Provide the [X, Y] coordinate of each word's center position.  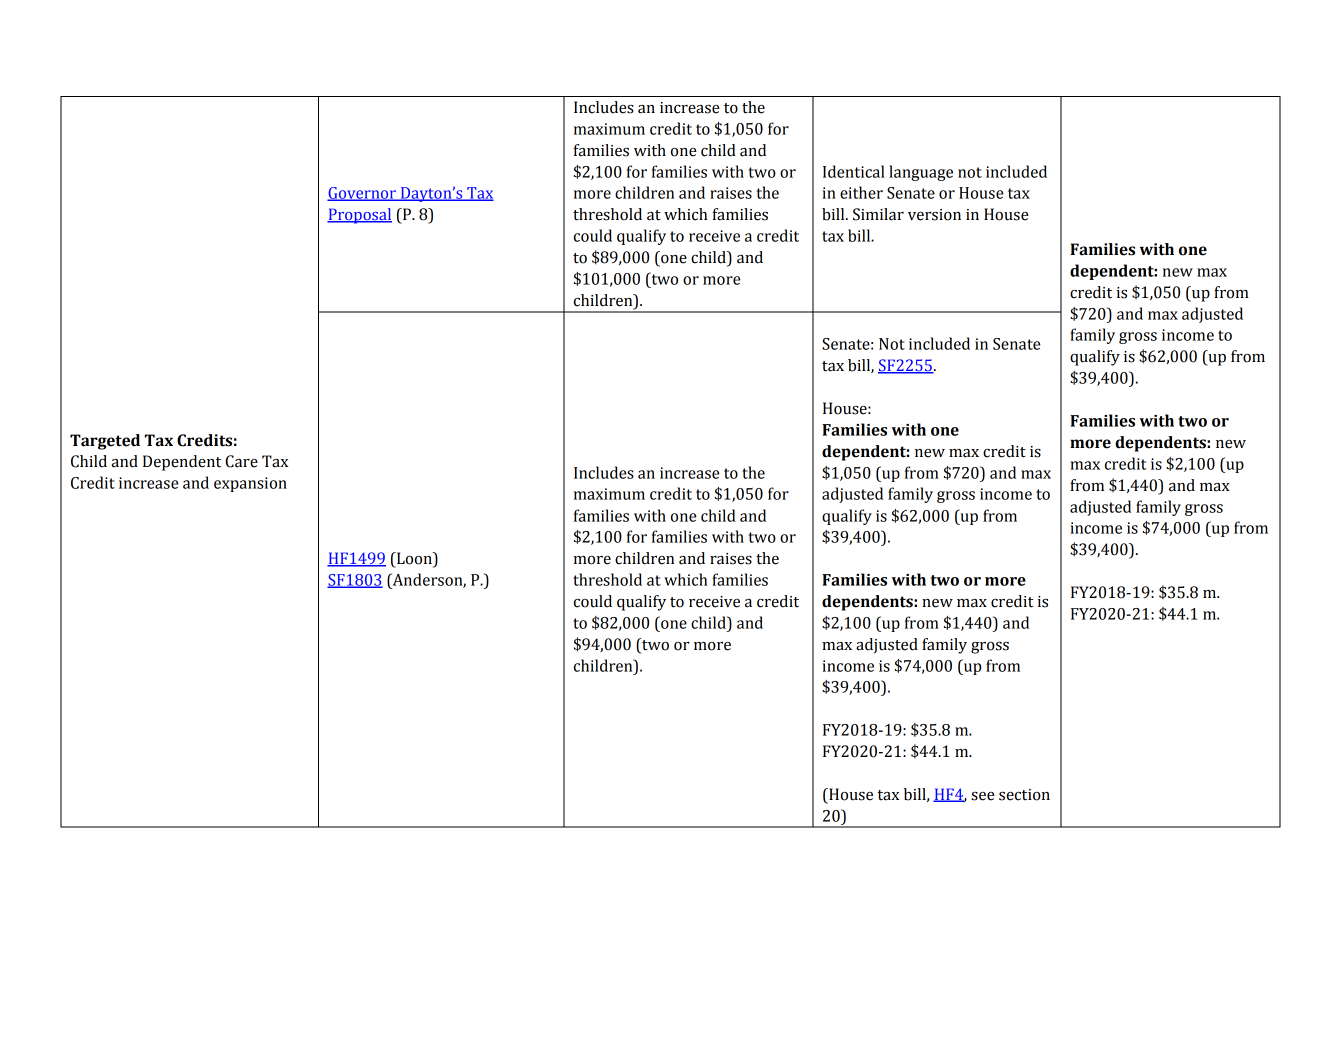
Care [241, 461]
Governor [362, 194]
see [982, 796]
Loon [414, 559]
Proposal [359, 216]
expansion [250, 484]
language [921, 173]
